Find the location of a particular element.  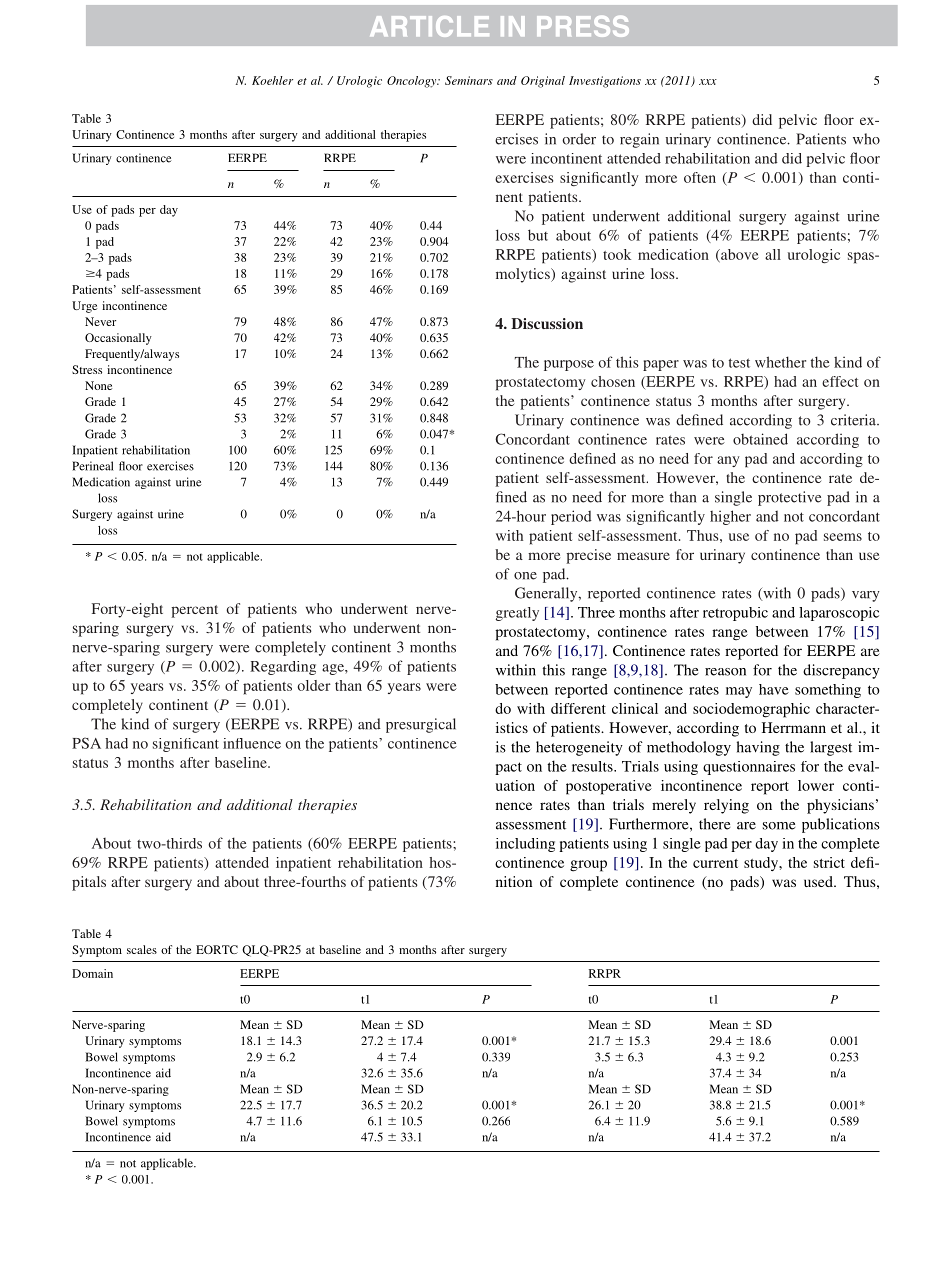

whether is located at coordinates (780, 362).
